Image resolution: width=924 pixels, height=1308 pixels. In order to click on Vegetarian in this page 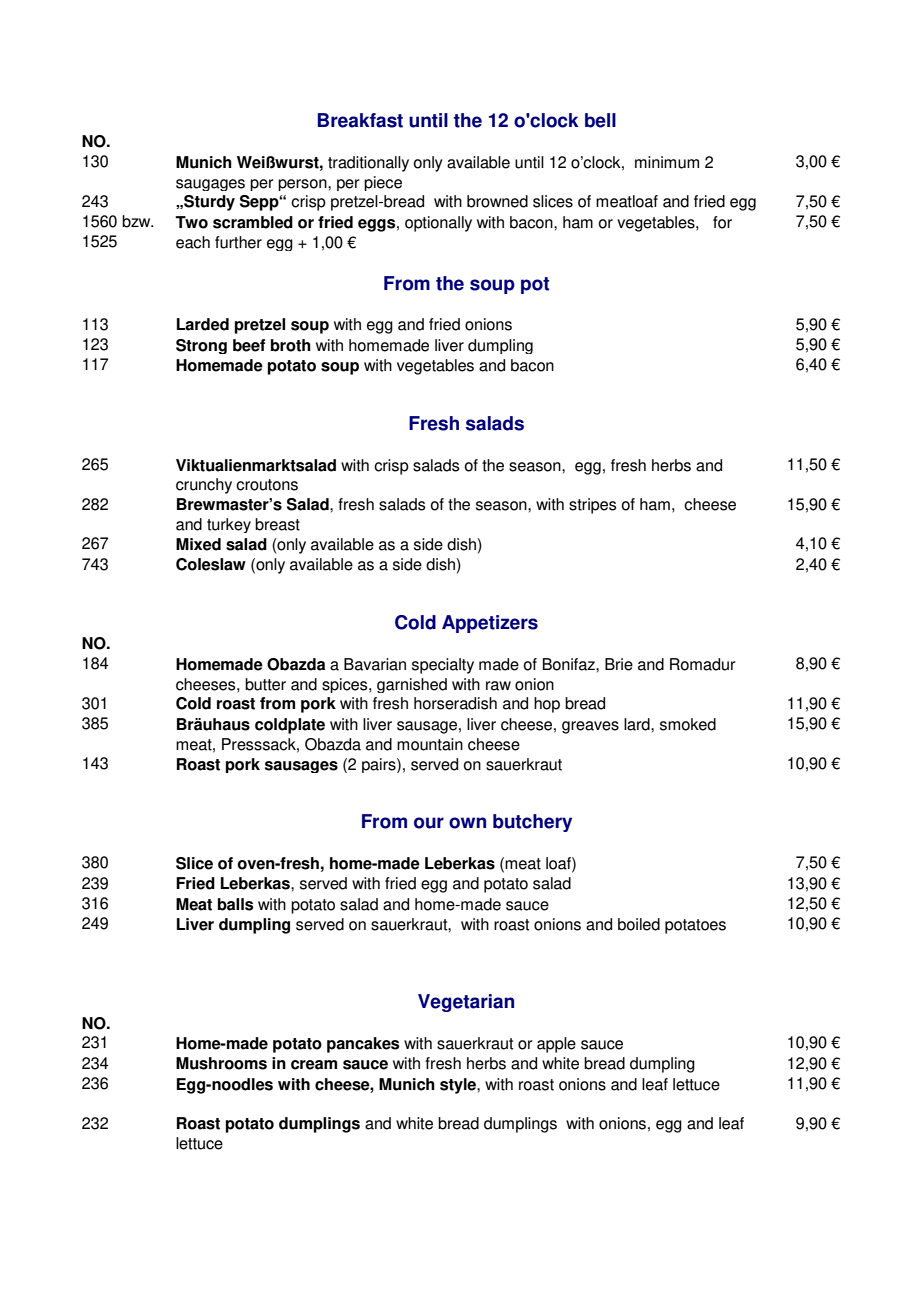, I will do `click(466, 1003)`.
